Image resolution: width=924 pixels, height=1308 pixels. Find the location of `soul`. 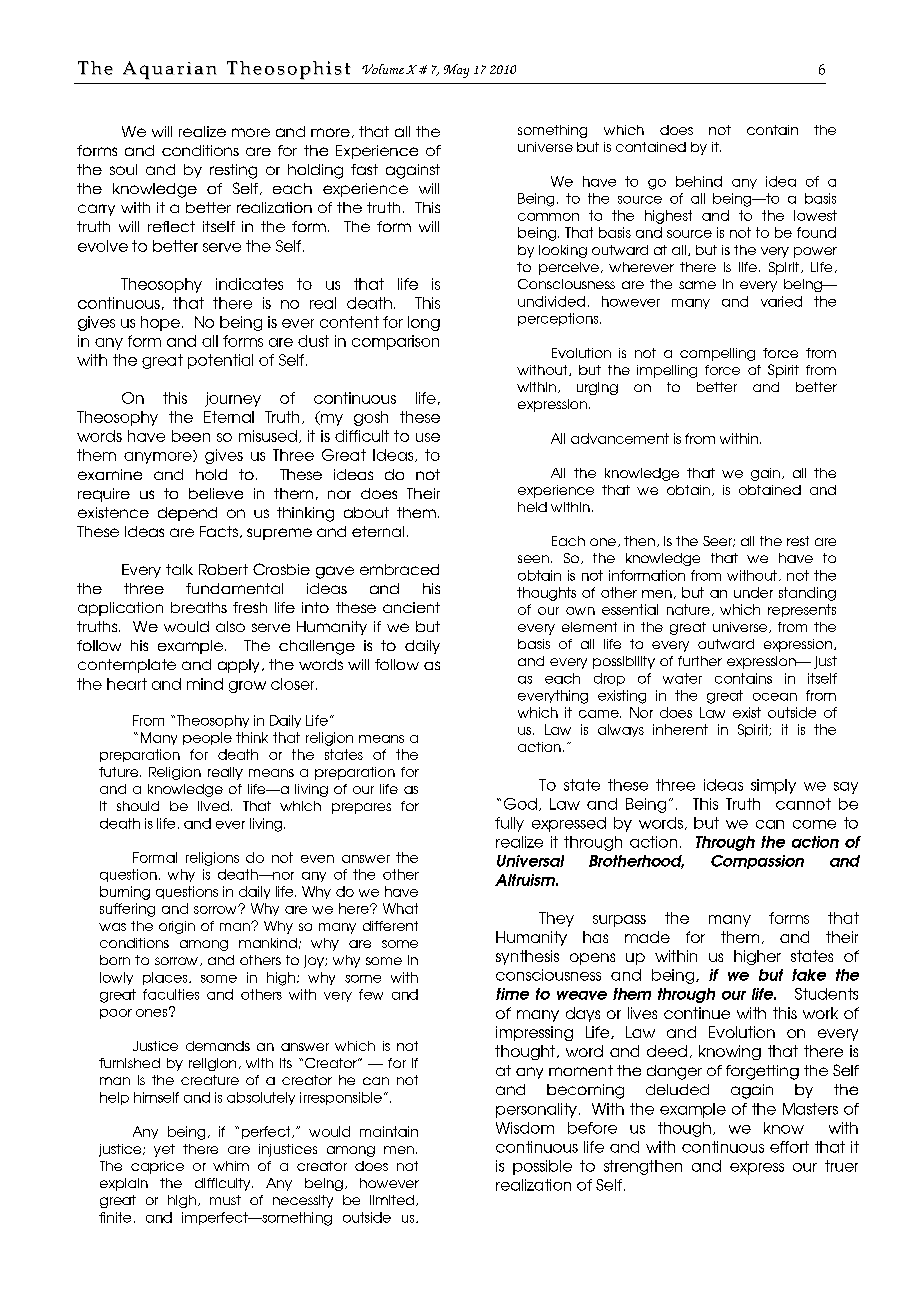

soul is located at coordinates (123, 169).
